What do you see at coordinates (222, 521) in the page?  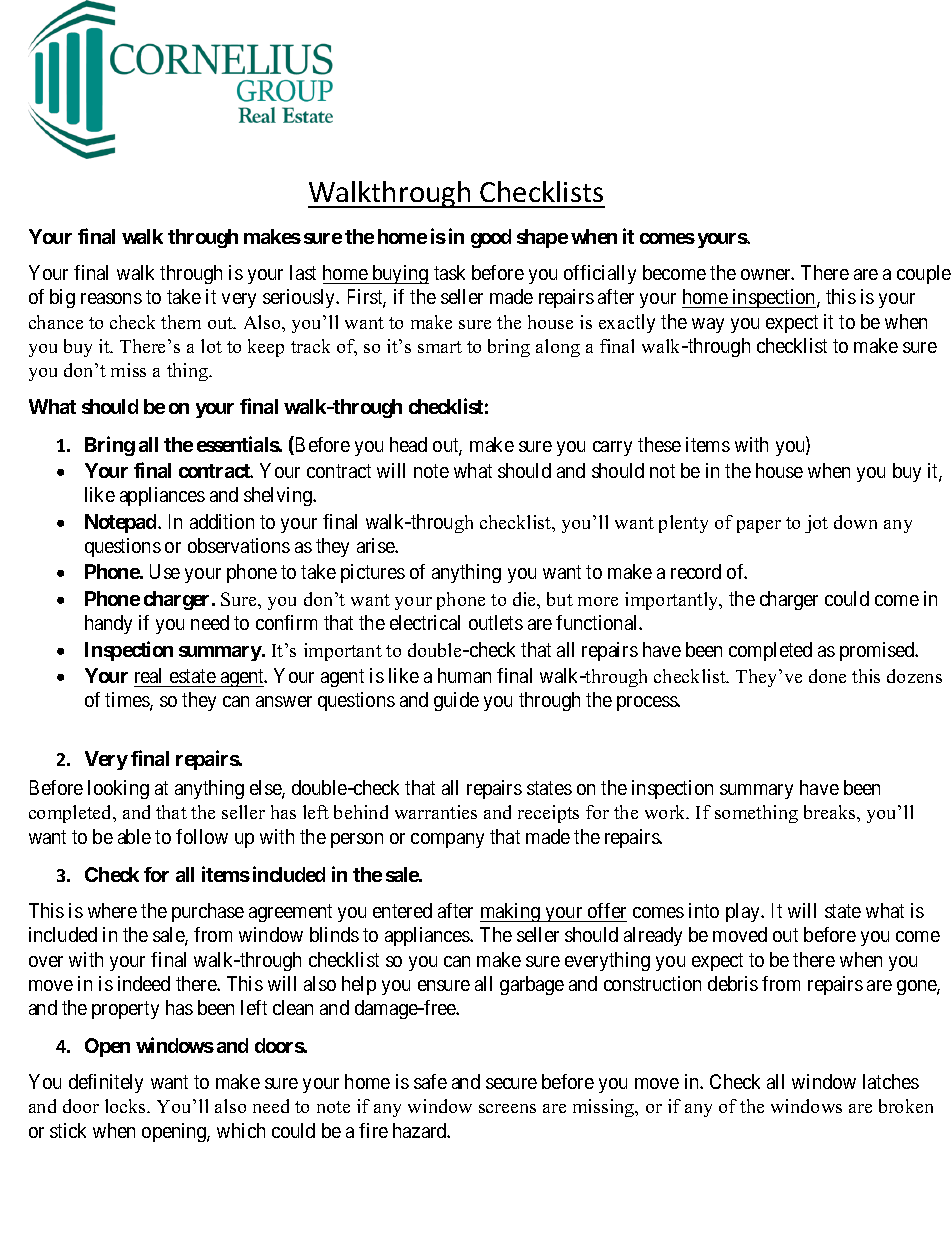 I see `addition` at bounding box center [222, 521].
